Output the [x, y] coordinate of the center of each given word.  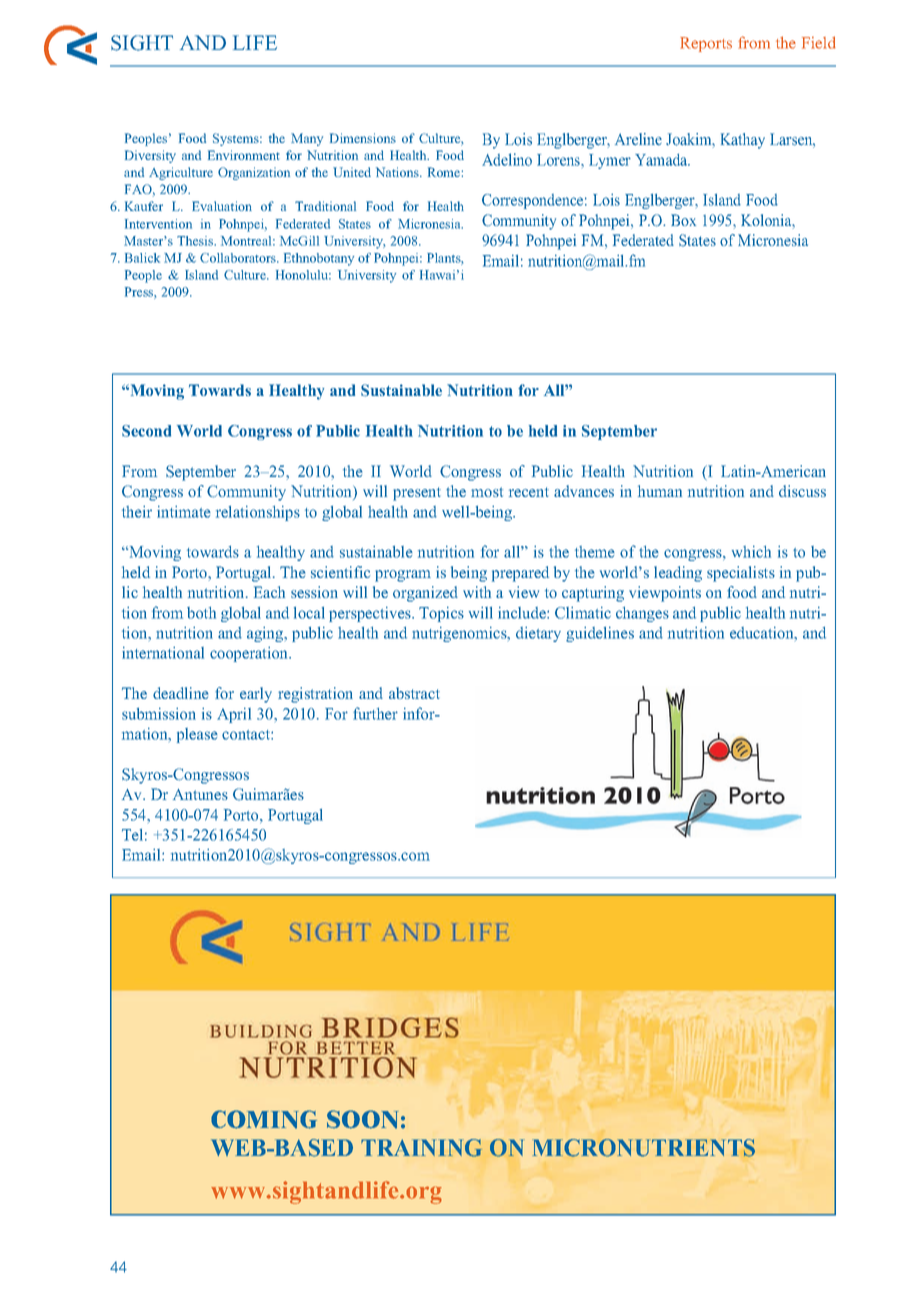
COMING [264, 1119]
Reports [706, 44]
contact [247, 735]
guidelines [600, 634]
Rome [444, 172]
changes [642, 614]
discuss [802, 491]
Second [146, 431]
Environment [244, 155]
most [487, 492]
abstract [414, 693]
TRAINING [421, 1148]
